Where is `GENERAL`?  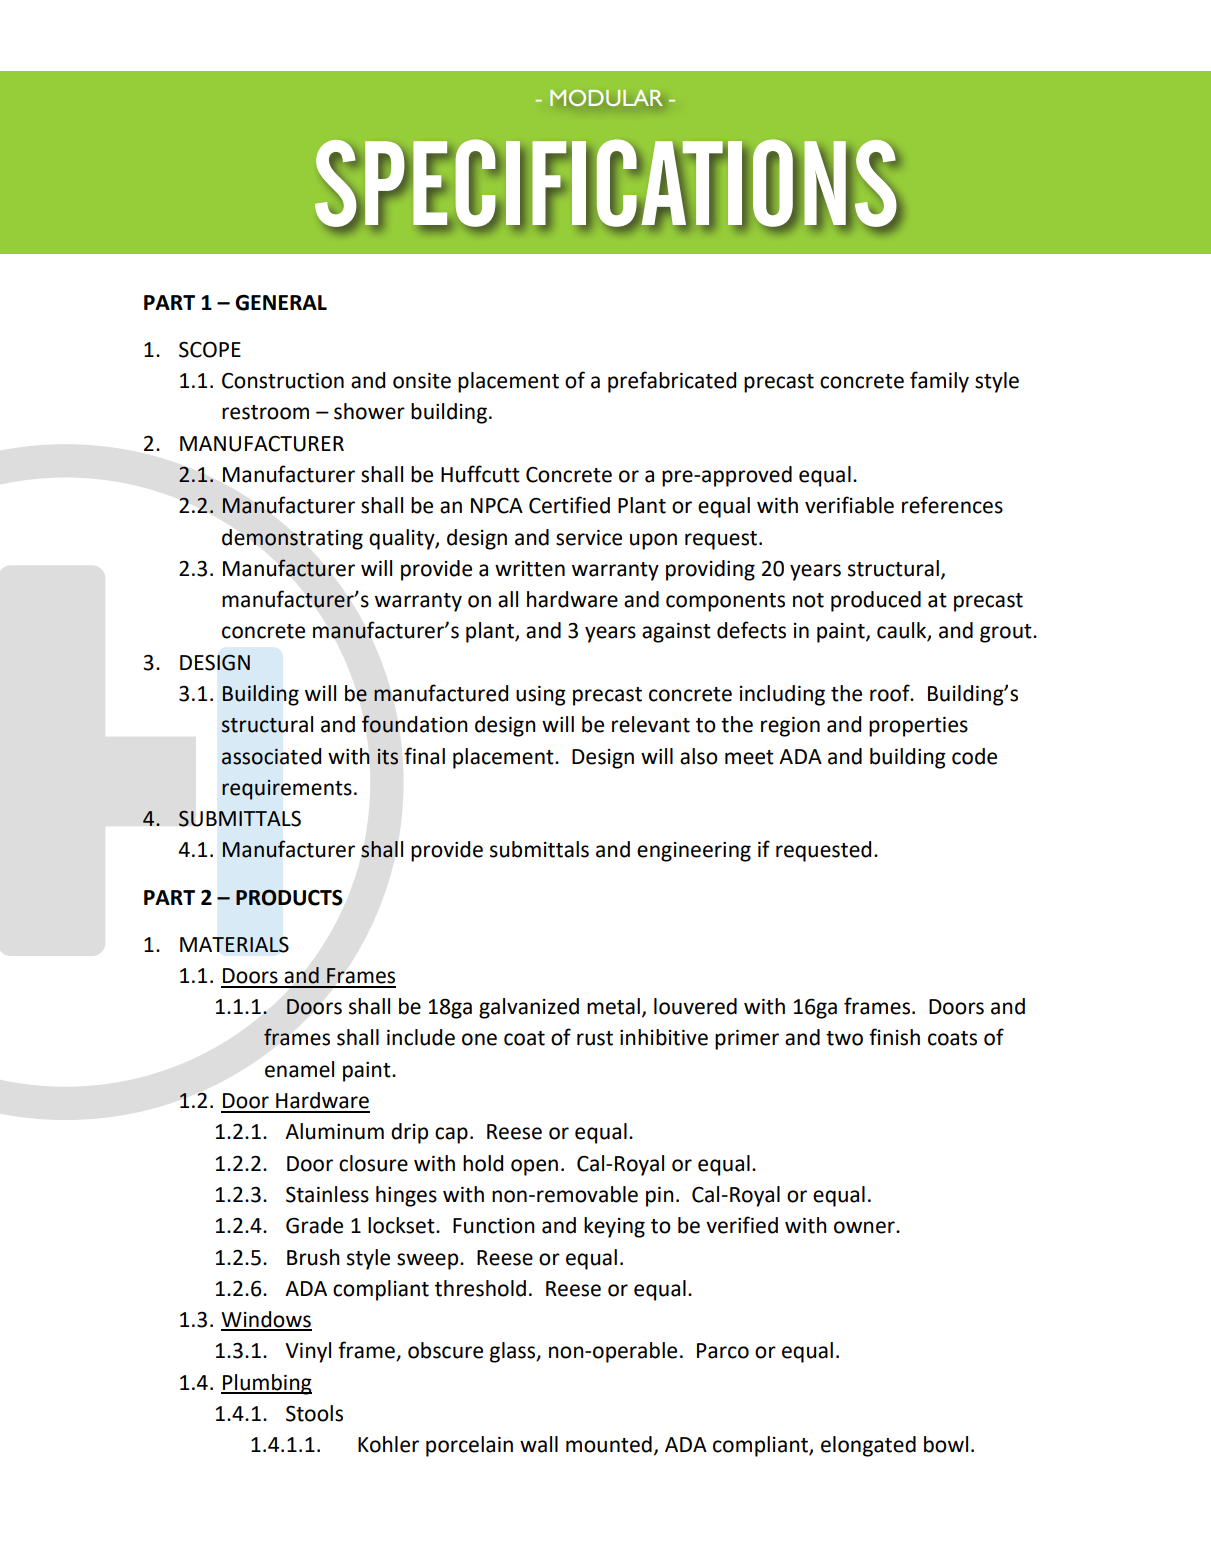
GENERAL is located at coordinates (281, 302).
